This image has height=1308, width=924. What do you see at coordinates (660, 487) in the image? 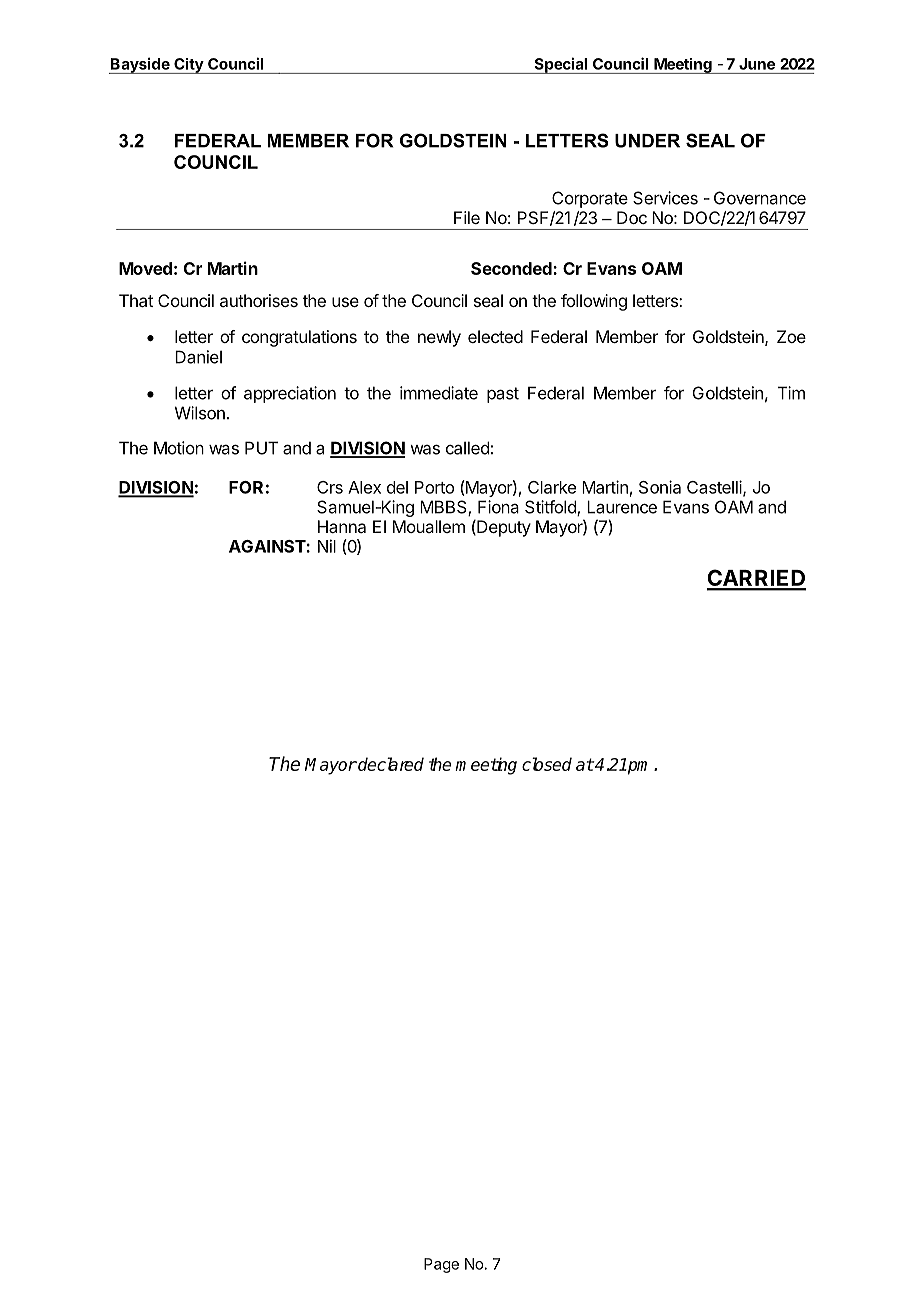
I see `Sonia` at bounding box center [660, 487].
